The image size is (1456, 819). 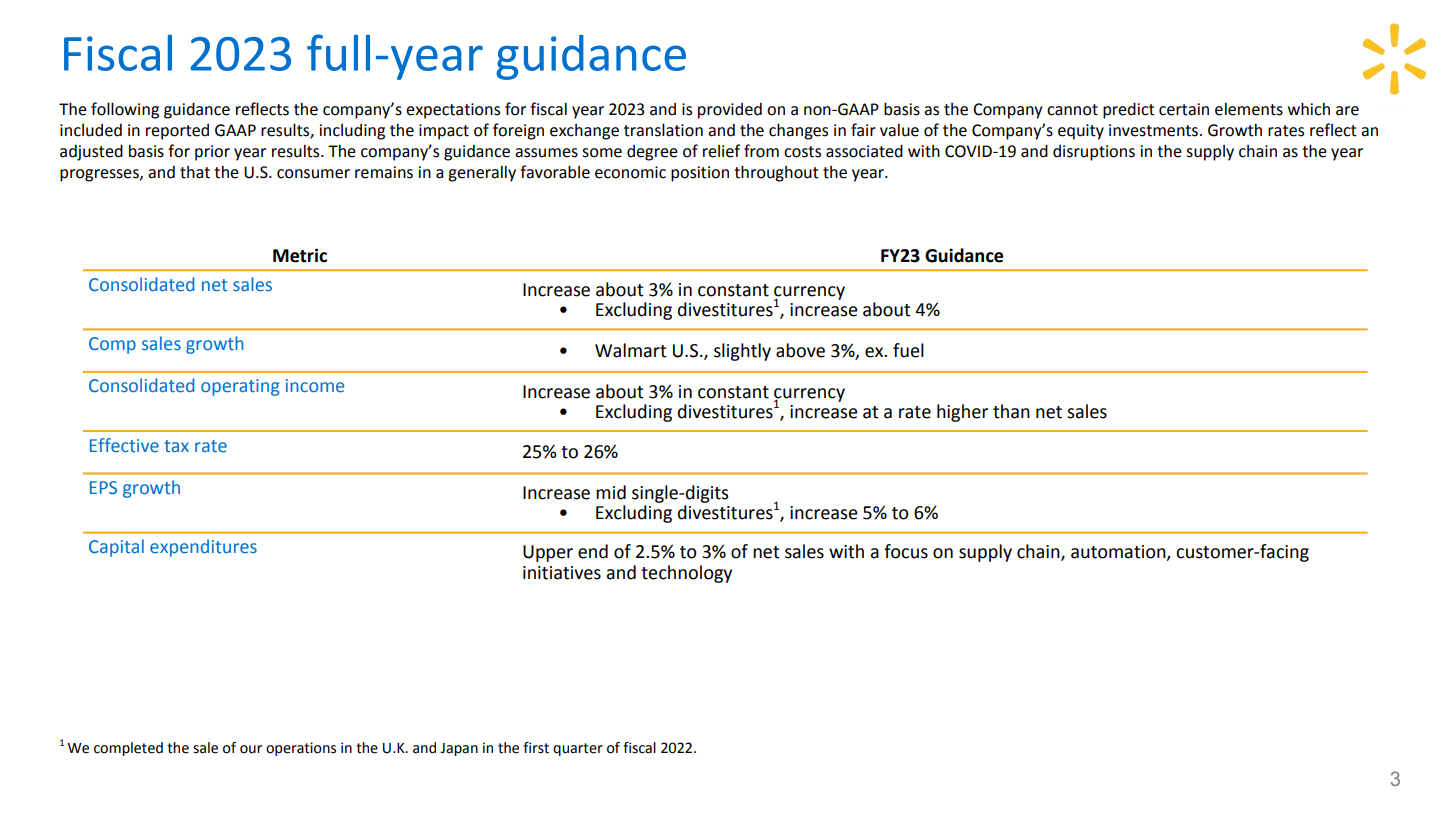 What do you see at coordinates (1155, 130) in the page?
I see `investments` at bounding box center [1155, 130].
